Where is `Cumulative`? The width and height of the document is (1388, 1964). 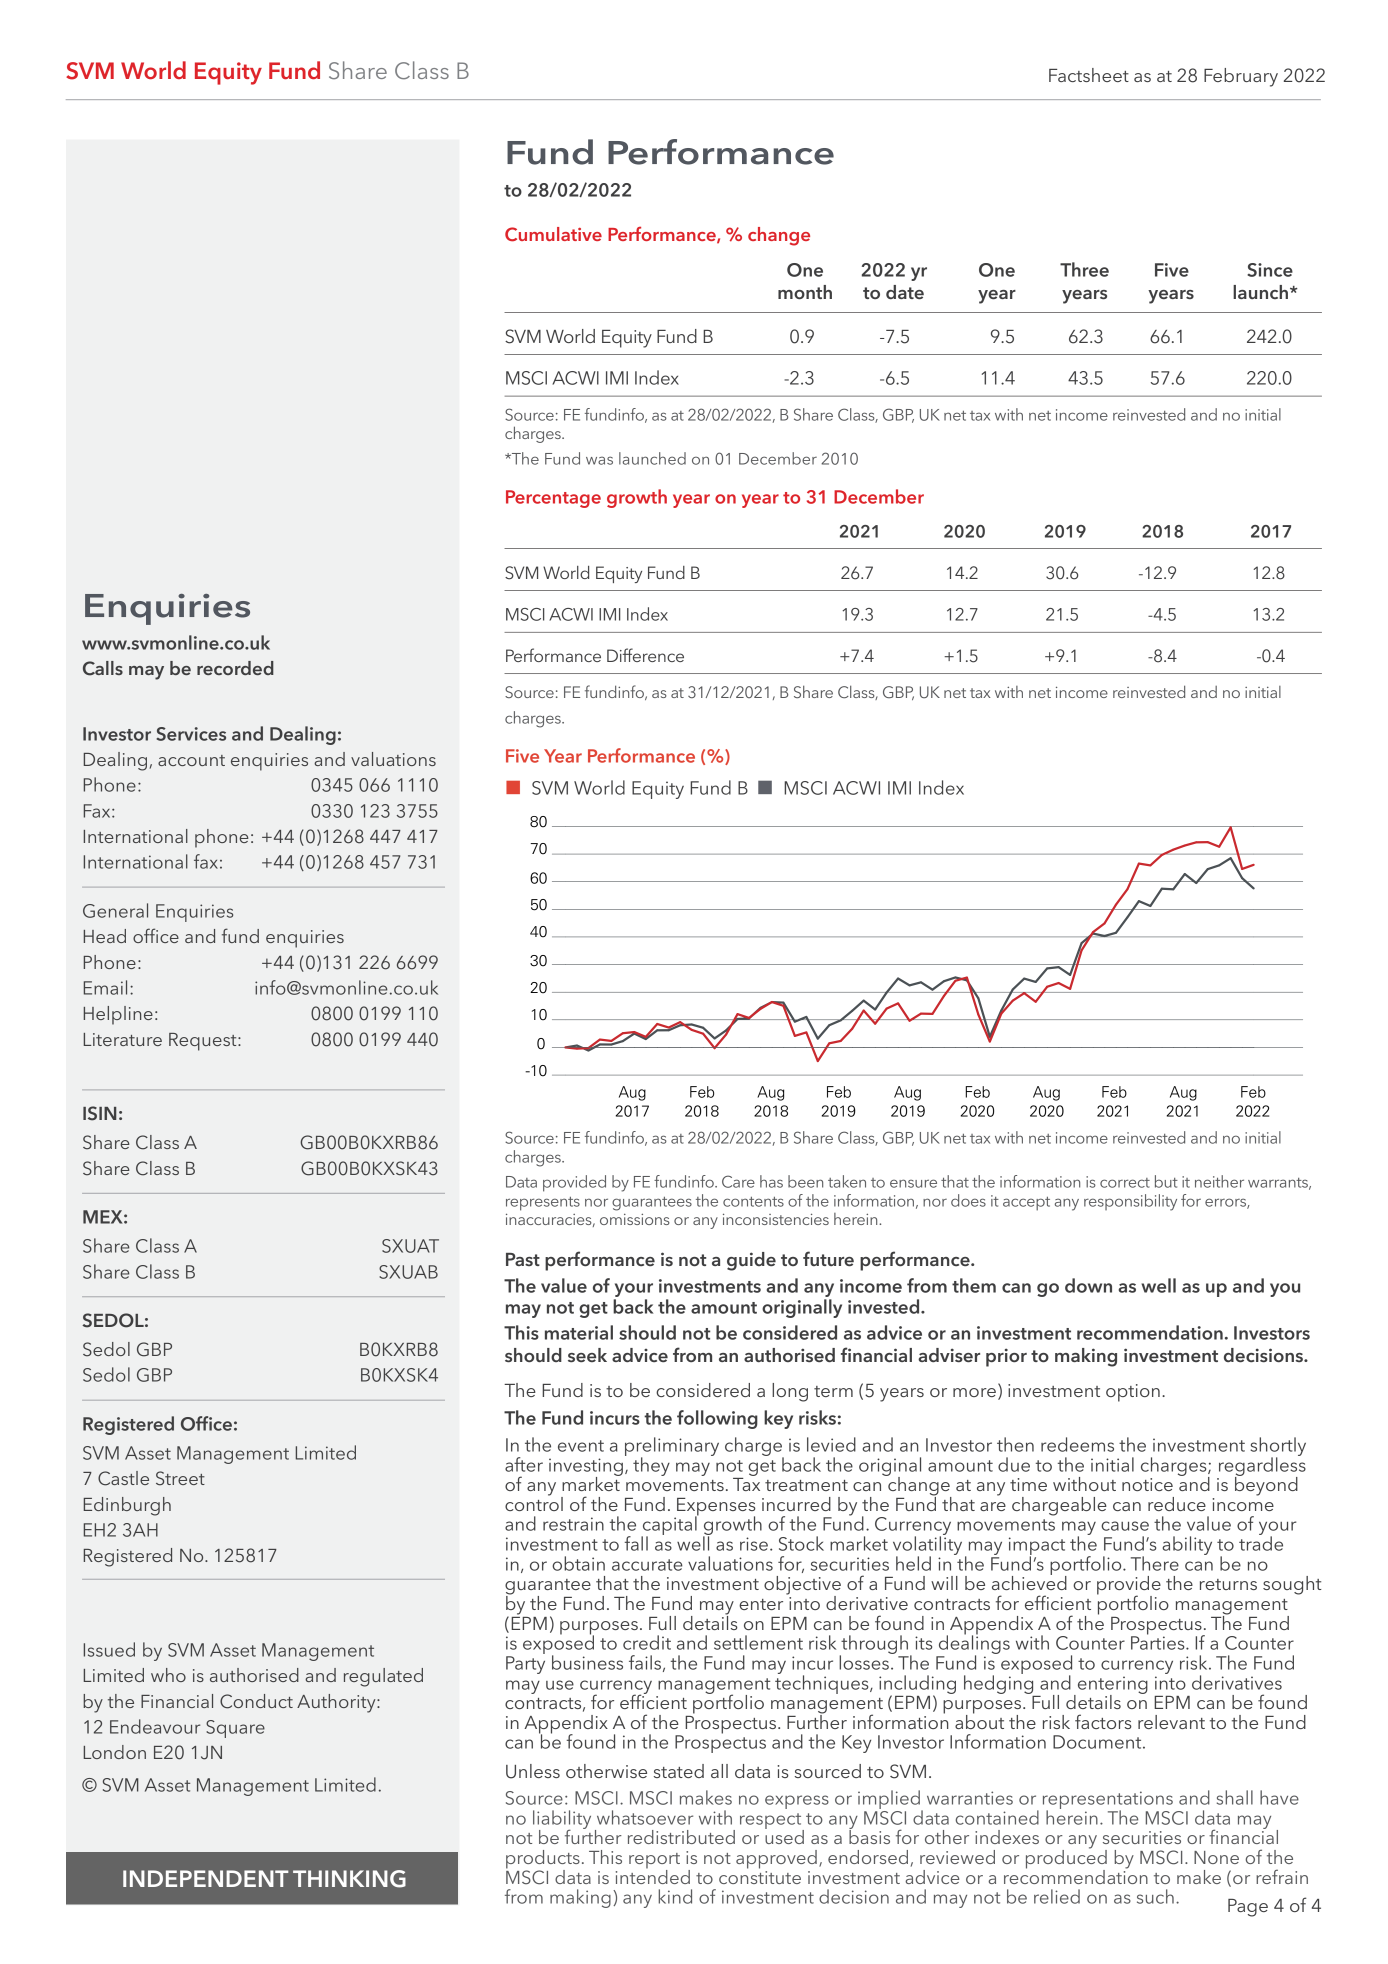 Cumulative is located at coordinates (553, 234).
